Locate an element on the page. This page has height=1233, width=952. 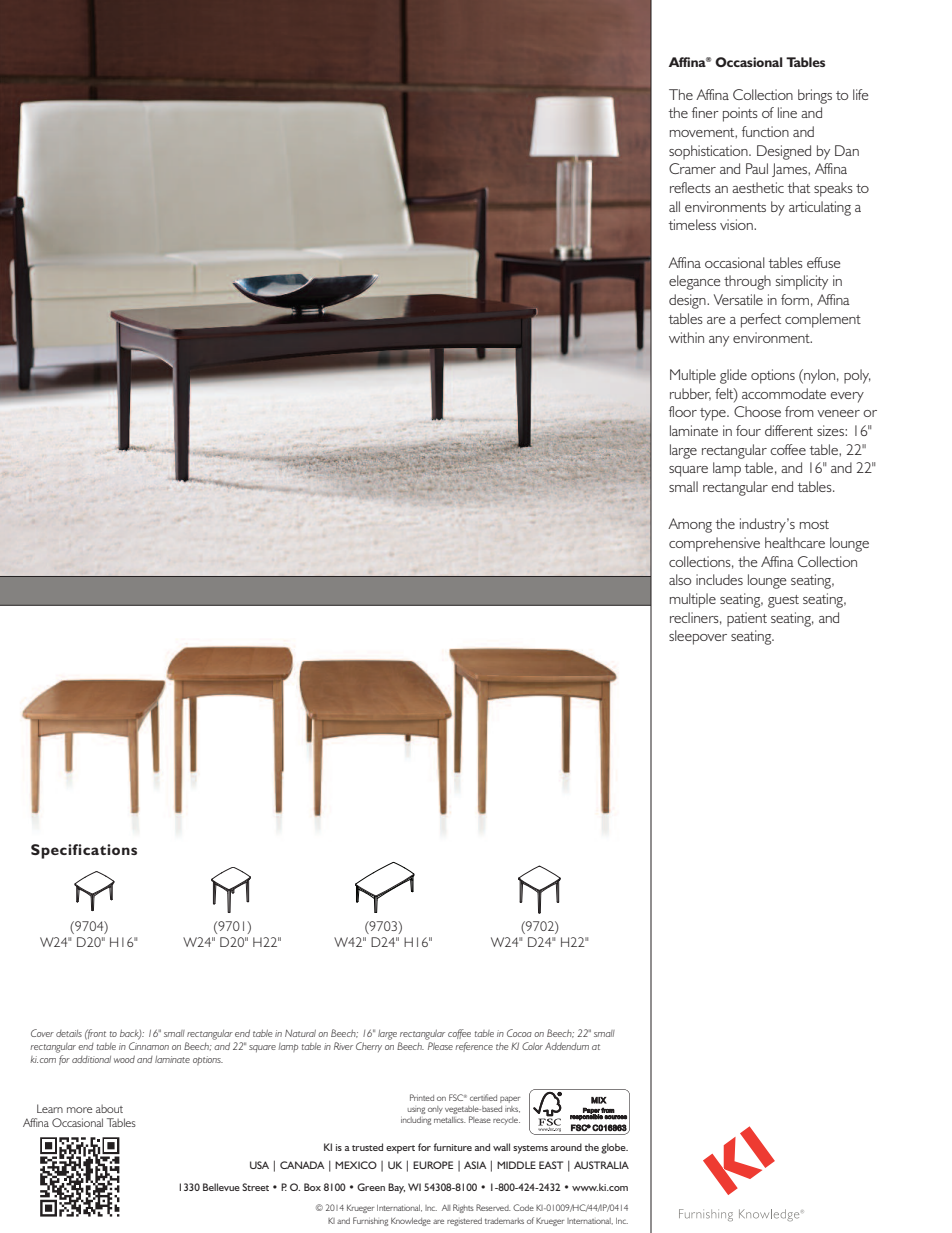
Cramer is located at coordinates (692, 168).
